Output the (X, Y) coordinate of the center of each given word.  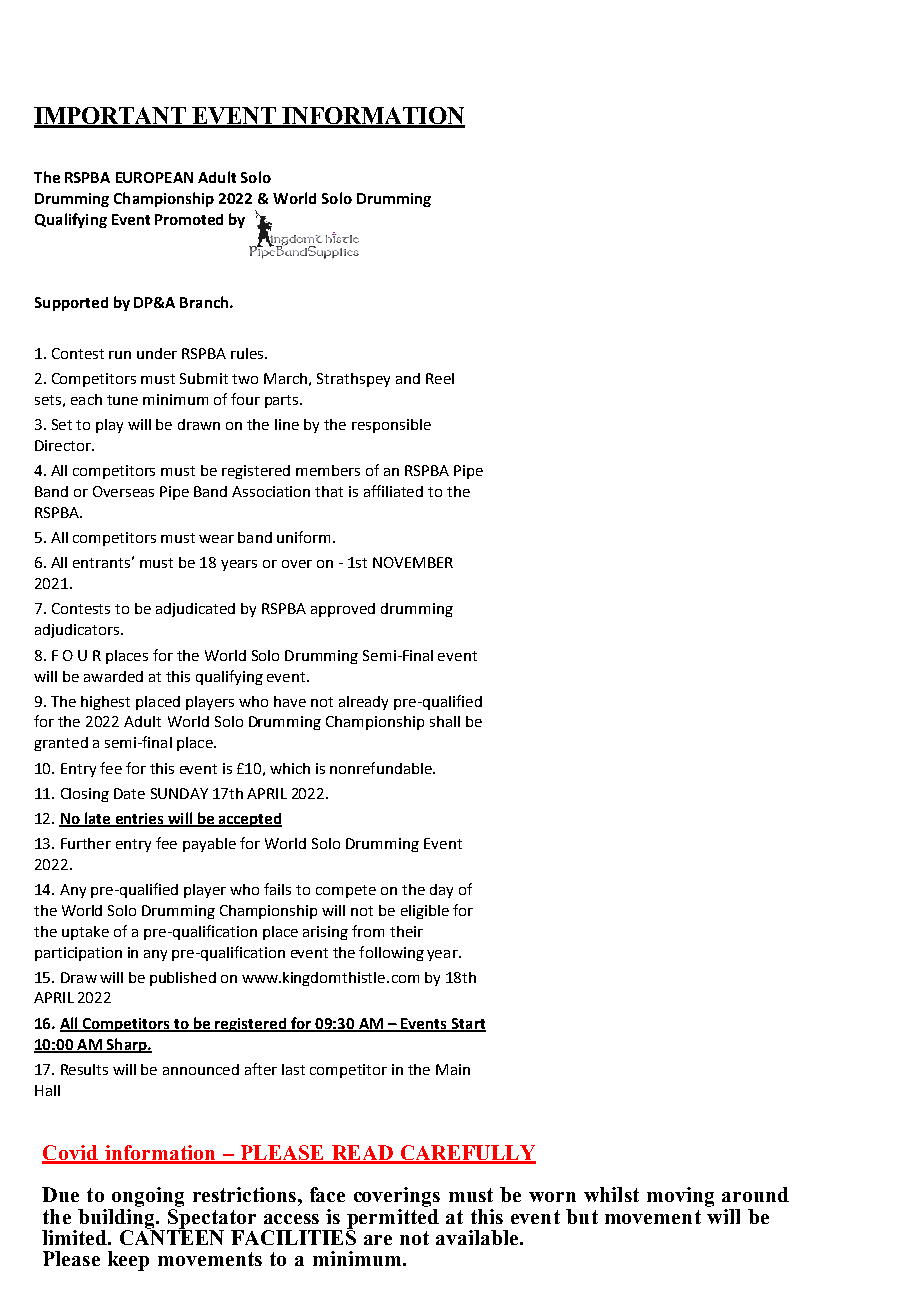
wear (216, 539)
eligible (425, 912)
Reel (440, 378)
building (117, 1218)
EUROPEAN (154, 177)
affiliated (393, 491)
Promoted (189, 219)
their (406, 931)
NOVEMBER (413, 562)
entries (139, 820)
